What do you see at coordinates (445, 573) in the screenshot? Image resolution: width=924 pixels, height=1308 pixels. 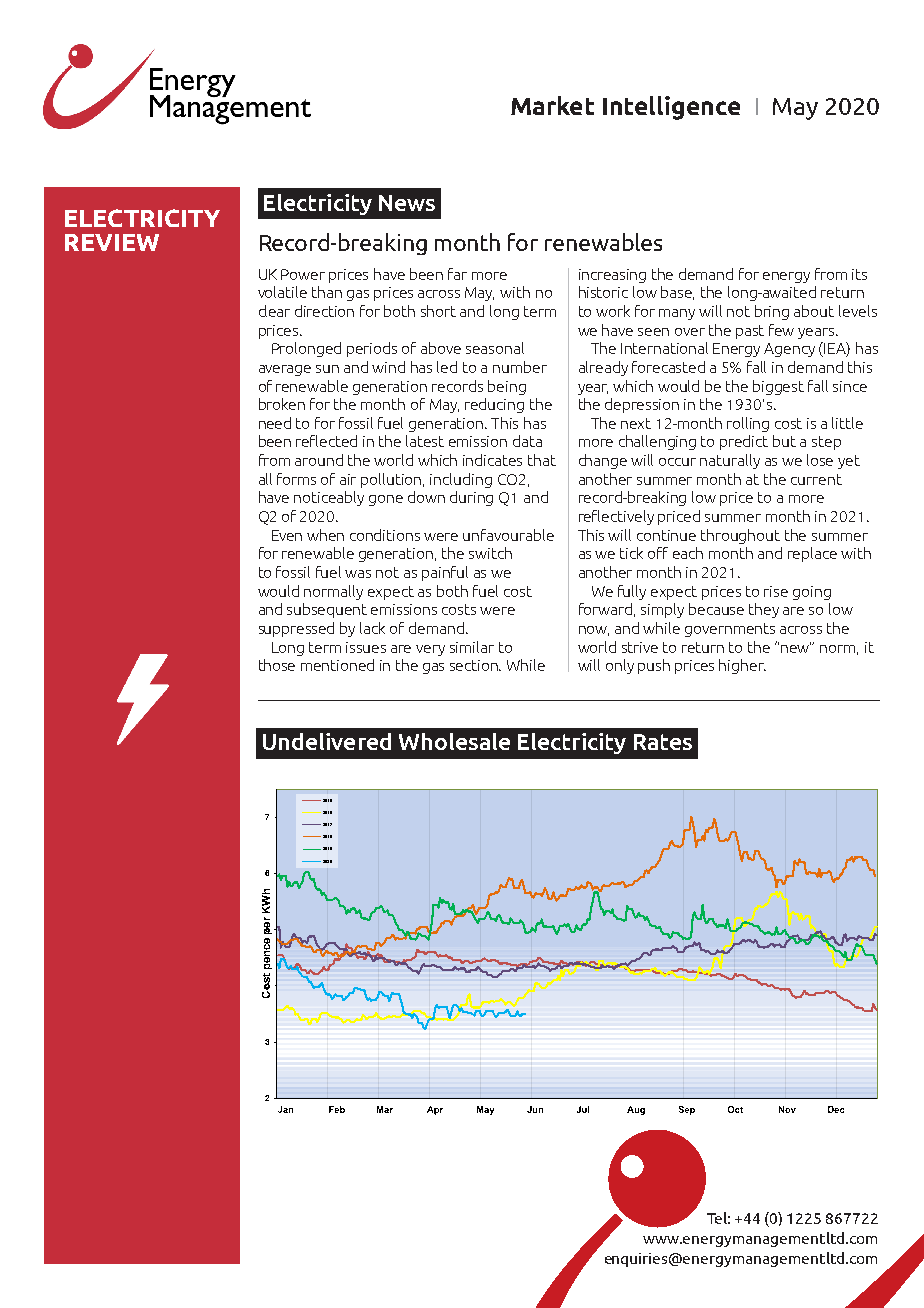 I see `painful` at bounding box center [445, 573].
